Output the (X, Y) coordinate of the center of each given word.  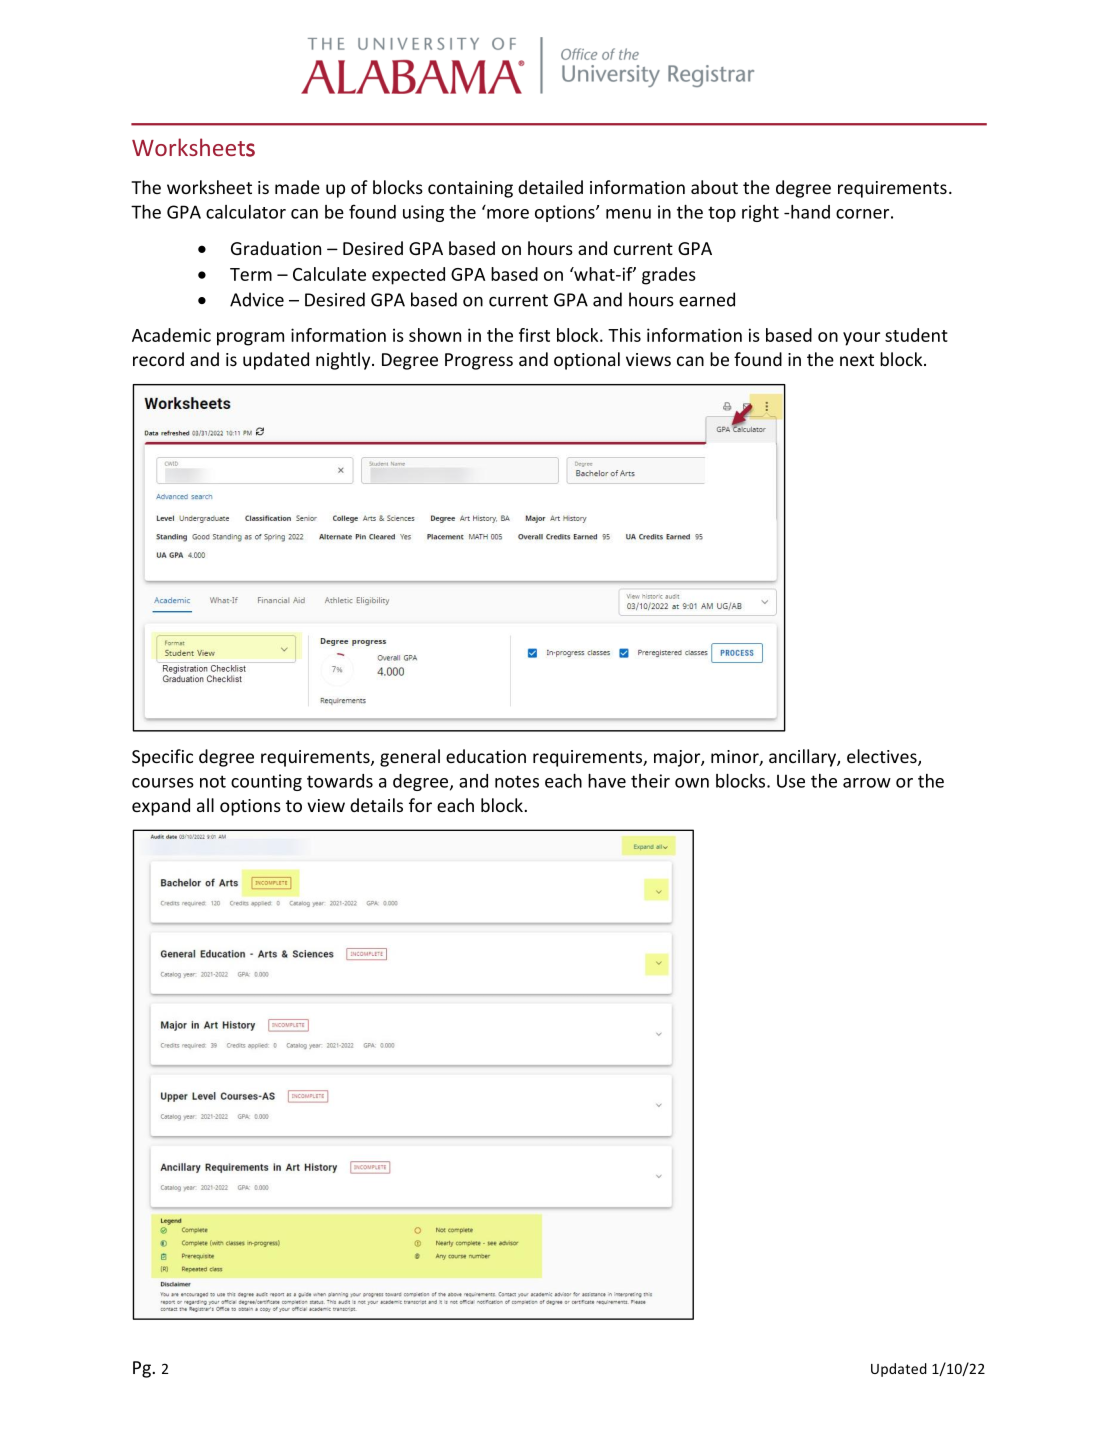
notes (517, 781)
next (857, 360)
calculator (246, 212)
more (508, 214)
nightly (344, 361)
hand (809, 212)
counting (266, 782)
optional (587, 361)
